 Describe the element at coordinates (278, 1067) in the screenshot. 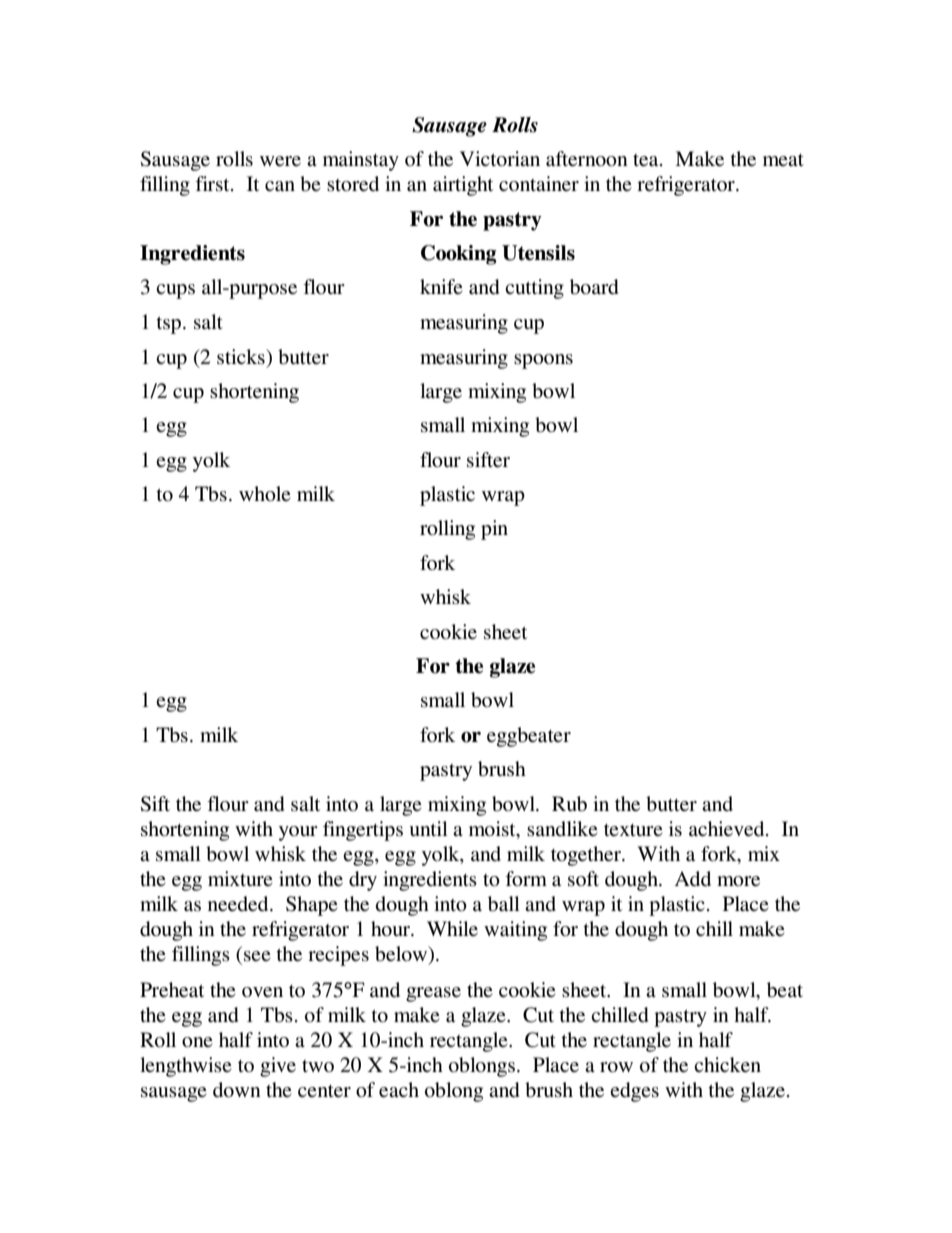

I see `give` at that location.
